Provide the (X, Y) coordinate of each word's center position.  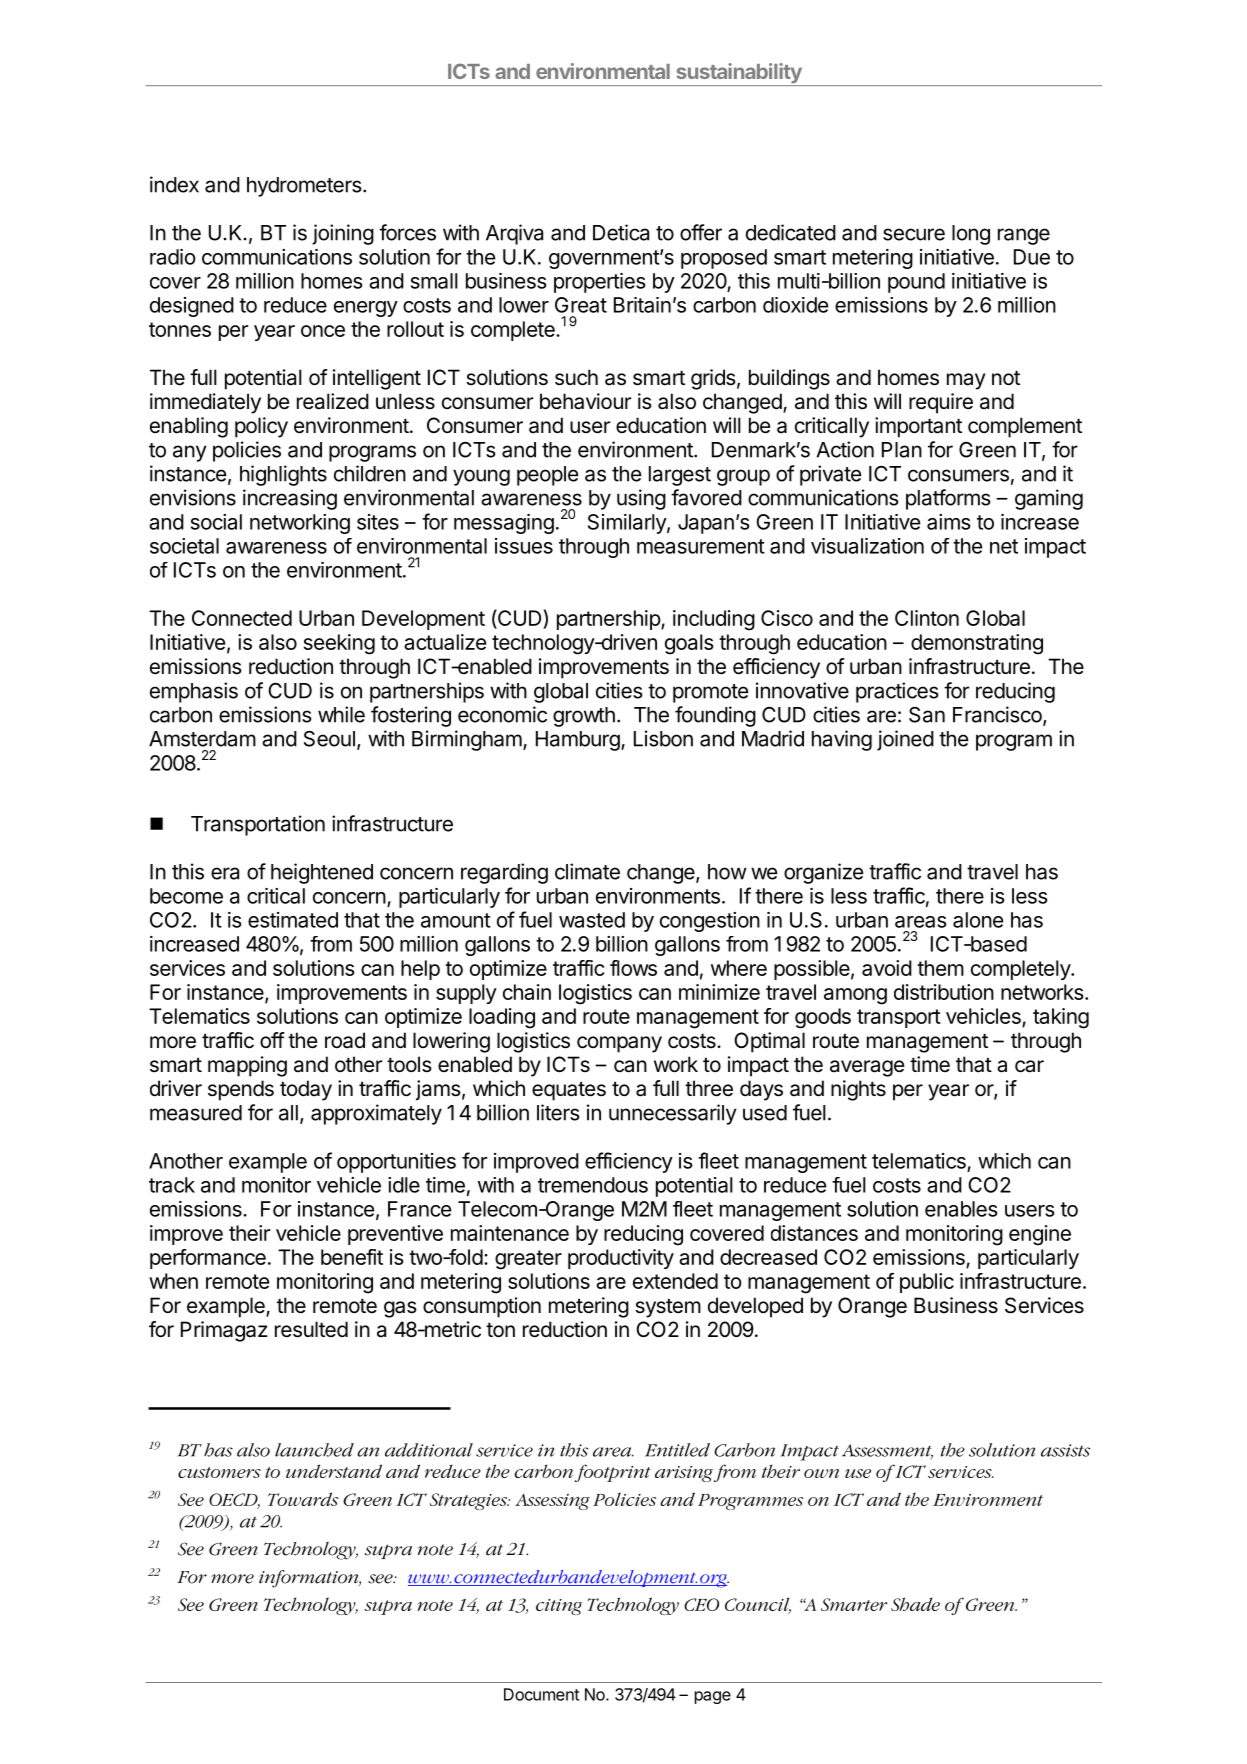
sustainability (739, 74)
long (971, 235)
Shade (915, 1604)
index (174, 184)
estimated (293, 920)
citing (559, 1607)
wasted (592, 920)
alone (978, 920)
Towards (303, 1499)
